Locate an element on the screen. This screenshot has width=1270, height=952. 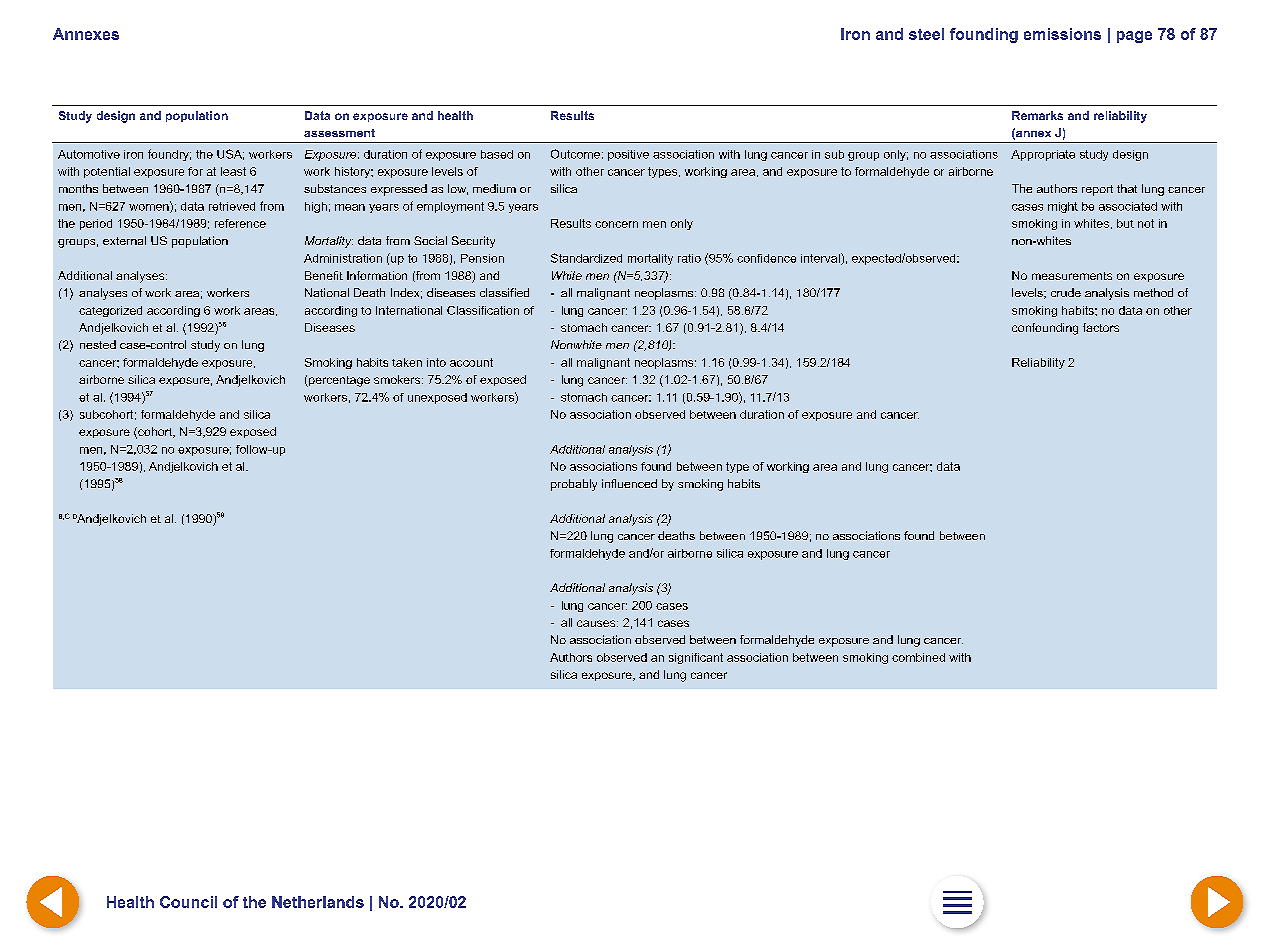
percentage is located at coordinates (338, 381).
